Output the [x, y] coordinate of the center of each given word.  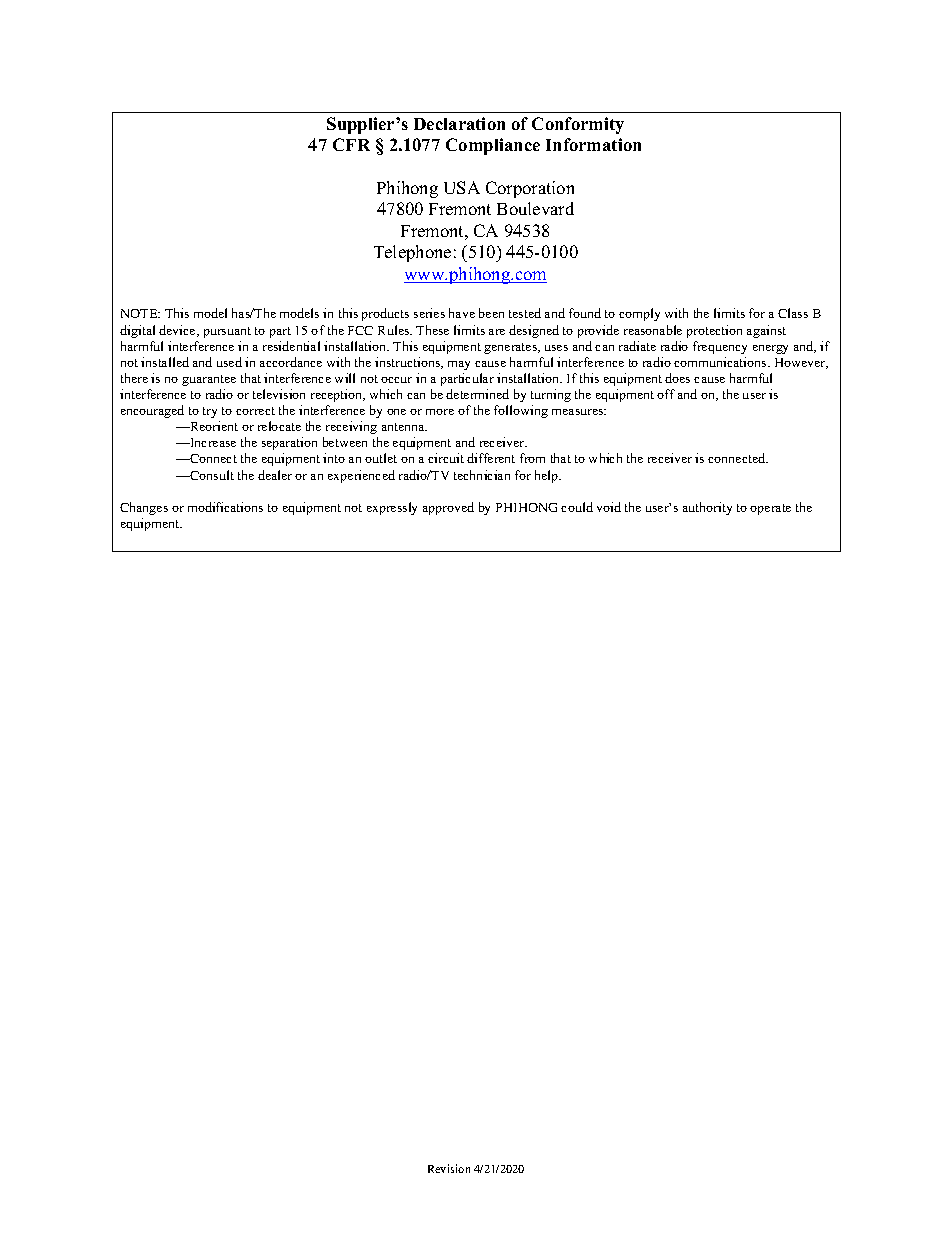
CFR [351, 144]
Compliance [493, 146]
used [229, 362]
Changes [144, 508]
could [577, 507]
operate [770, 509]
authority [707, 508]
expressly [392, 508]
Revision [449, 1168]
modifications [225, 507]
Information [593, 144]
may [459, 365]
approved [448, 508]
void [609, 507]
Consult [211, 475]
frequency [720, 347]
